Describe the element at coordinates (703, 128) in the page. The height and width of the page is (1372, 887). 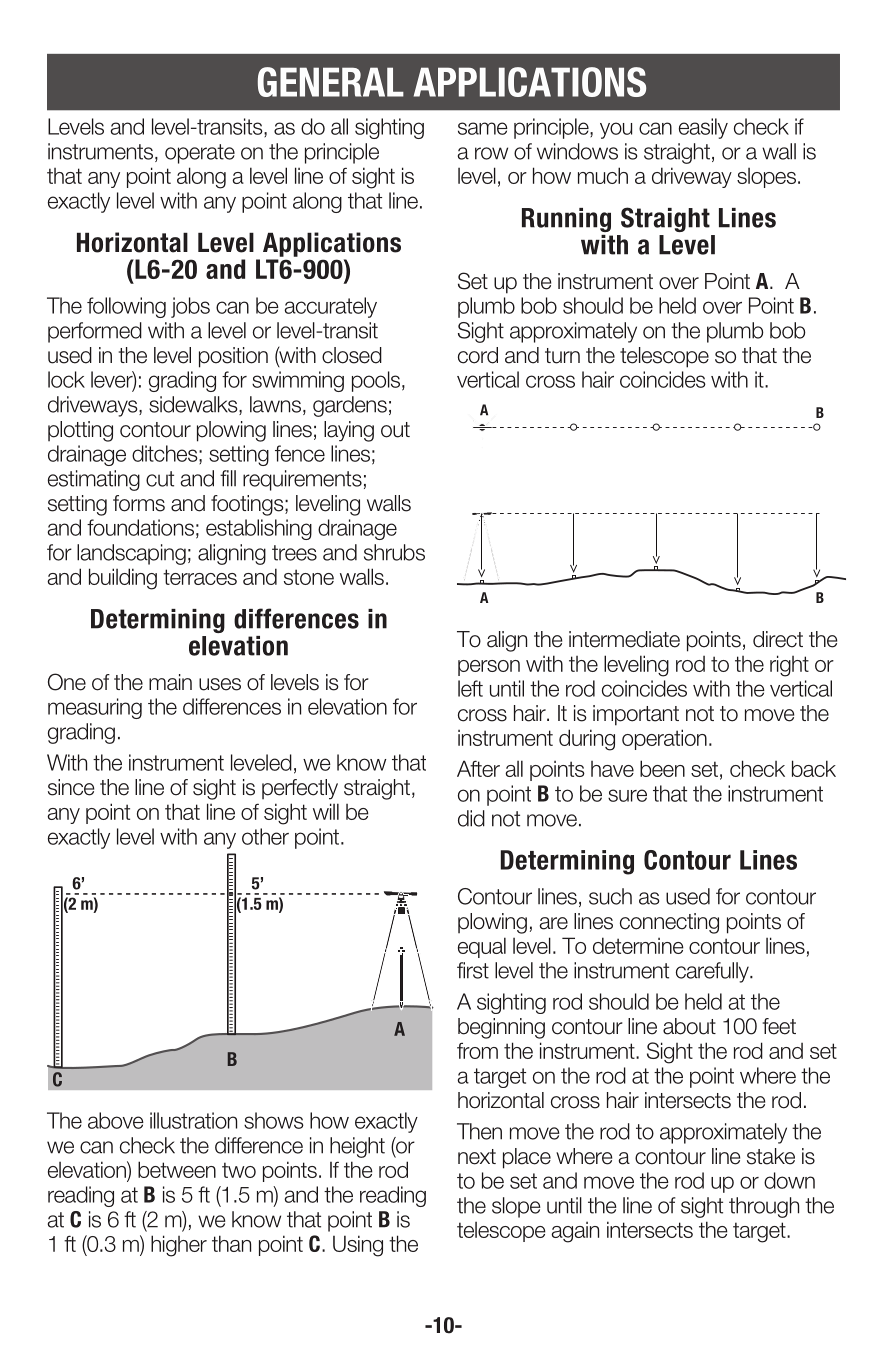
I see `easily` at that location.
